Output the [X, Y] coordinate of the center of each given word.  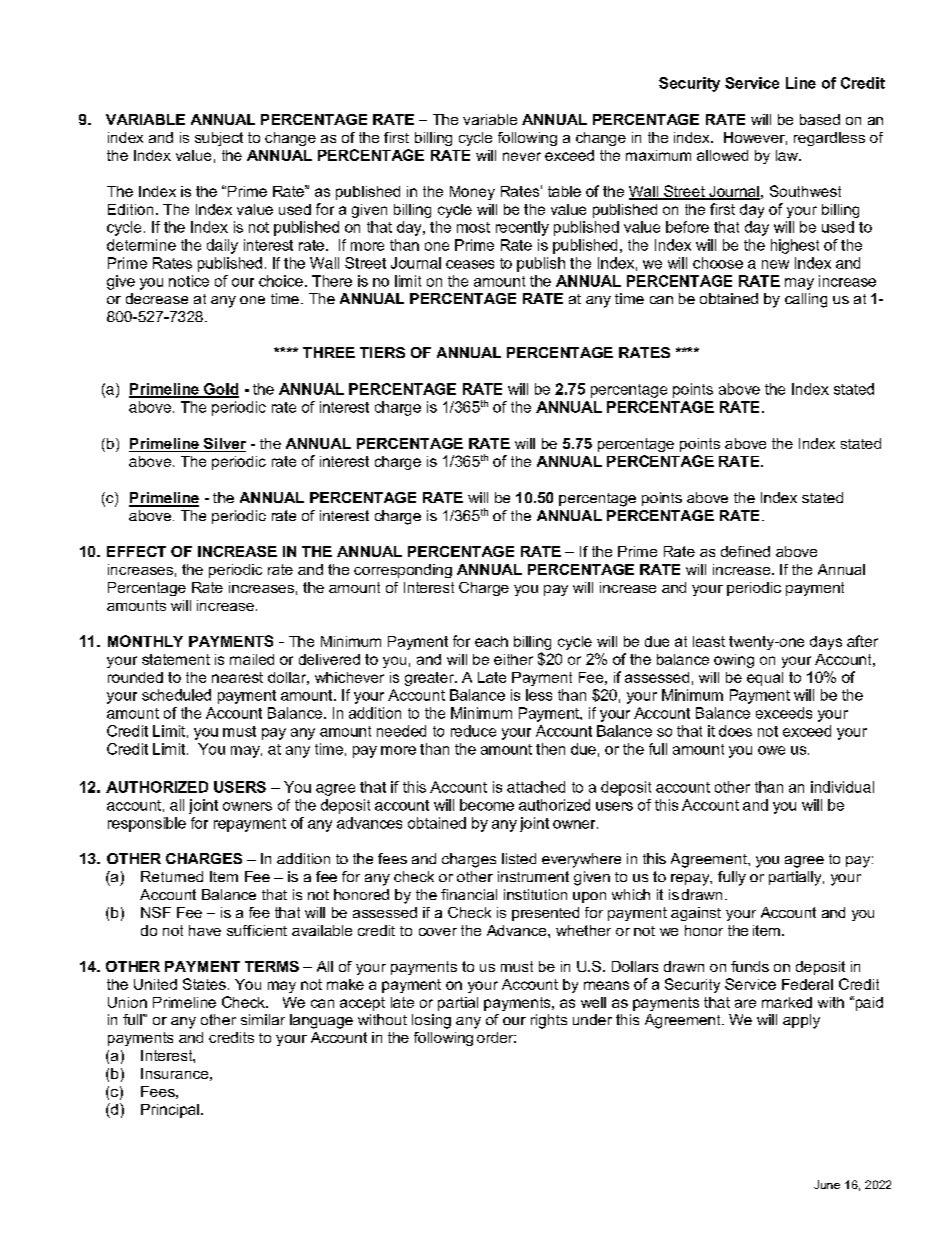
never [522, 156]
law [788, 155]
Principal [170, 1111]
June [827, 1184]
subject [219, 139]
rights [549, 1021]
